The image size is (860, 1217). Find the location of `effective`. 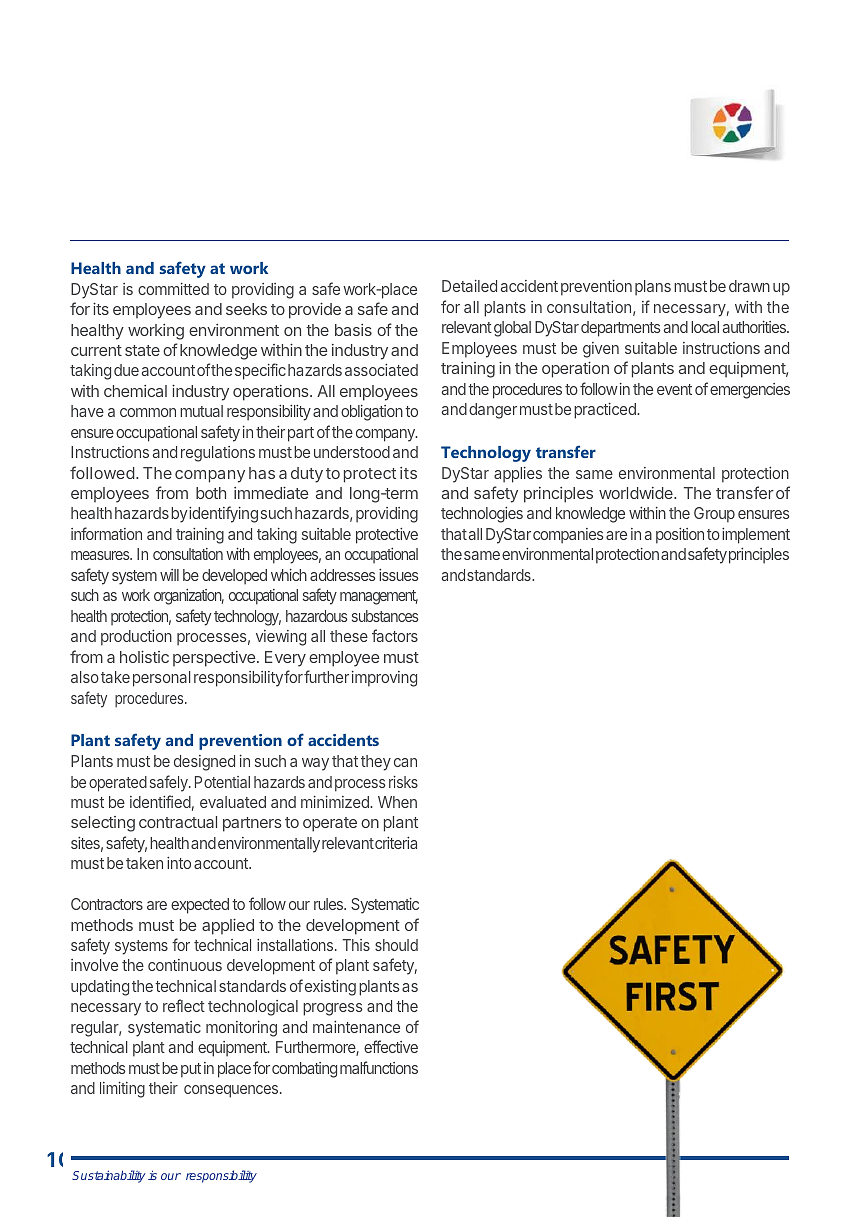

effective is located at coordinates (391, 1046).
